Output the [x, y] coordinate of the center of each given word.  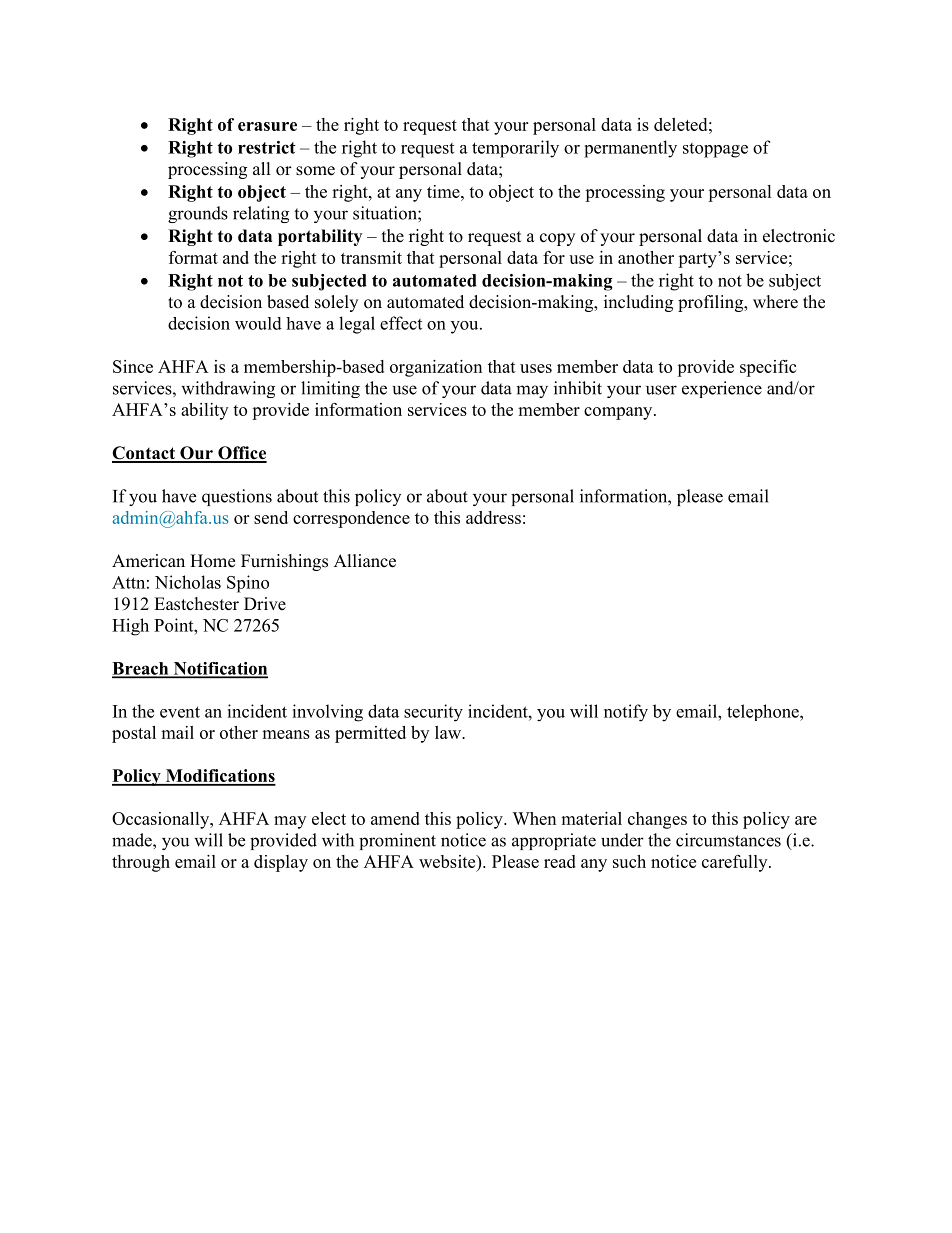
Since [133, 366]
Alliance [365, 561]
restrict [267, 147]
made [133, 840]
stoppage [715, 150]
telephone [764, 712]
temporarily [515, 149]
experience [722, 389]
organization [436, 368]
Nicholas [188, 582]
